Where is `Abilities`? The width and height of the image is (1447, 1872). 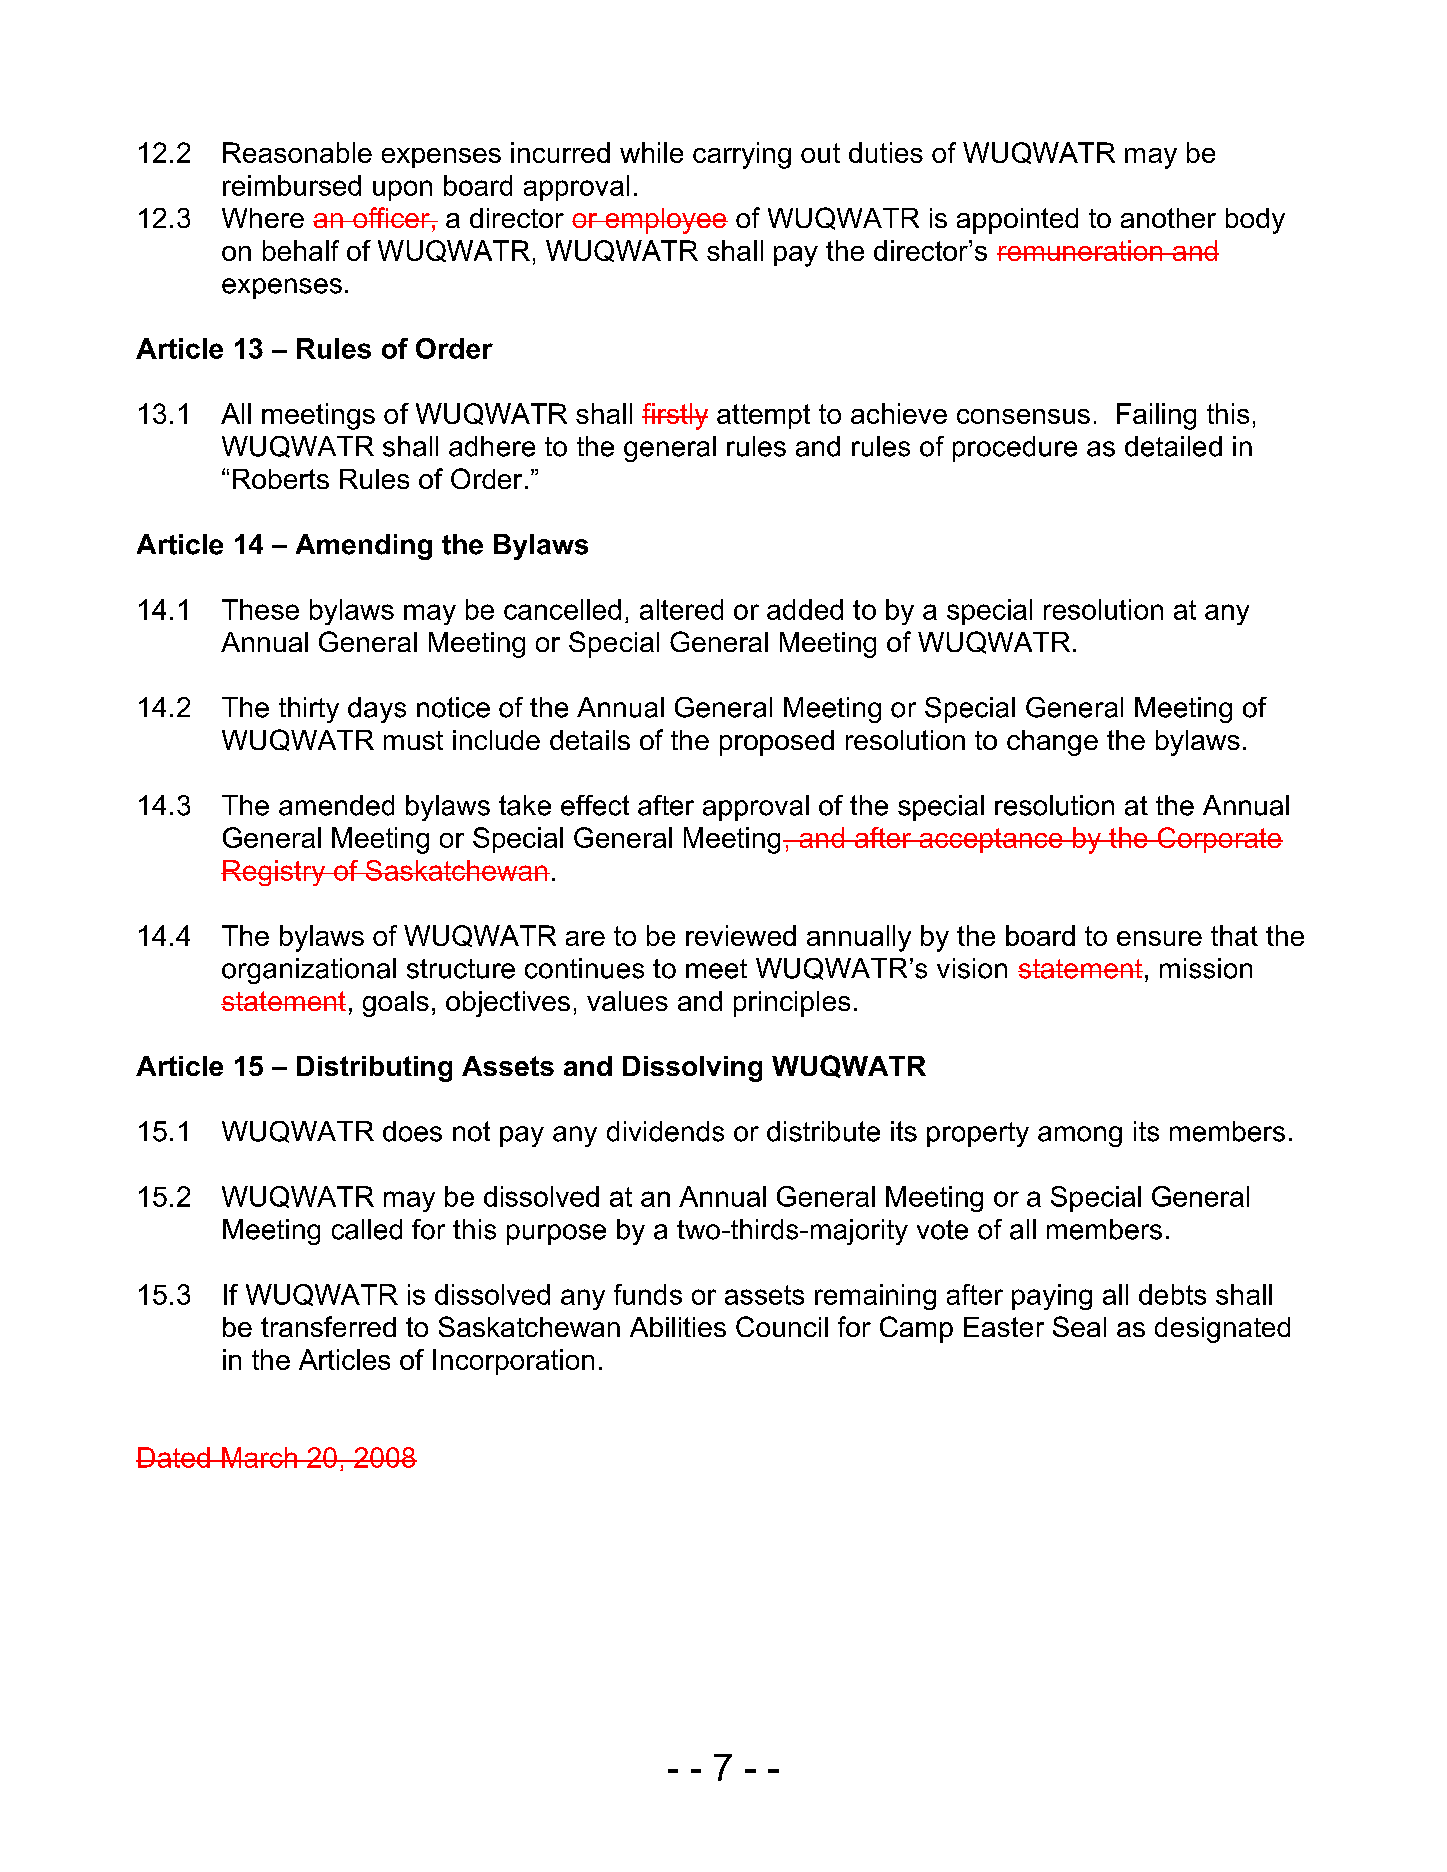 Abilities is located at coordinates (678, 1327).
